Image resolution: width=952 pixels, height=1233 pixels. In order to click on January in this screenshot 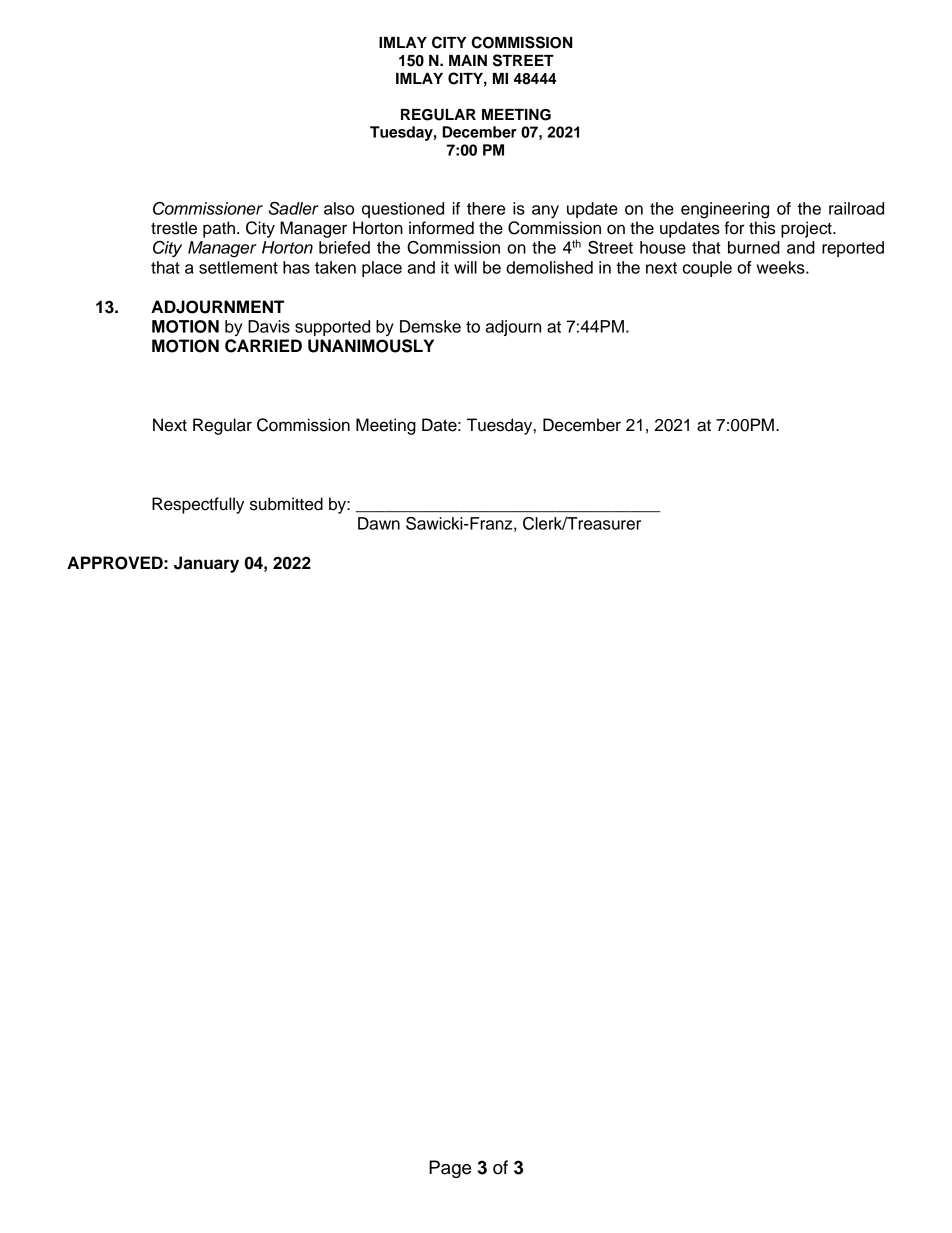, I will do `click(206, 564)`.
